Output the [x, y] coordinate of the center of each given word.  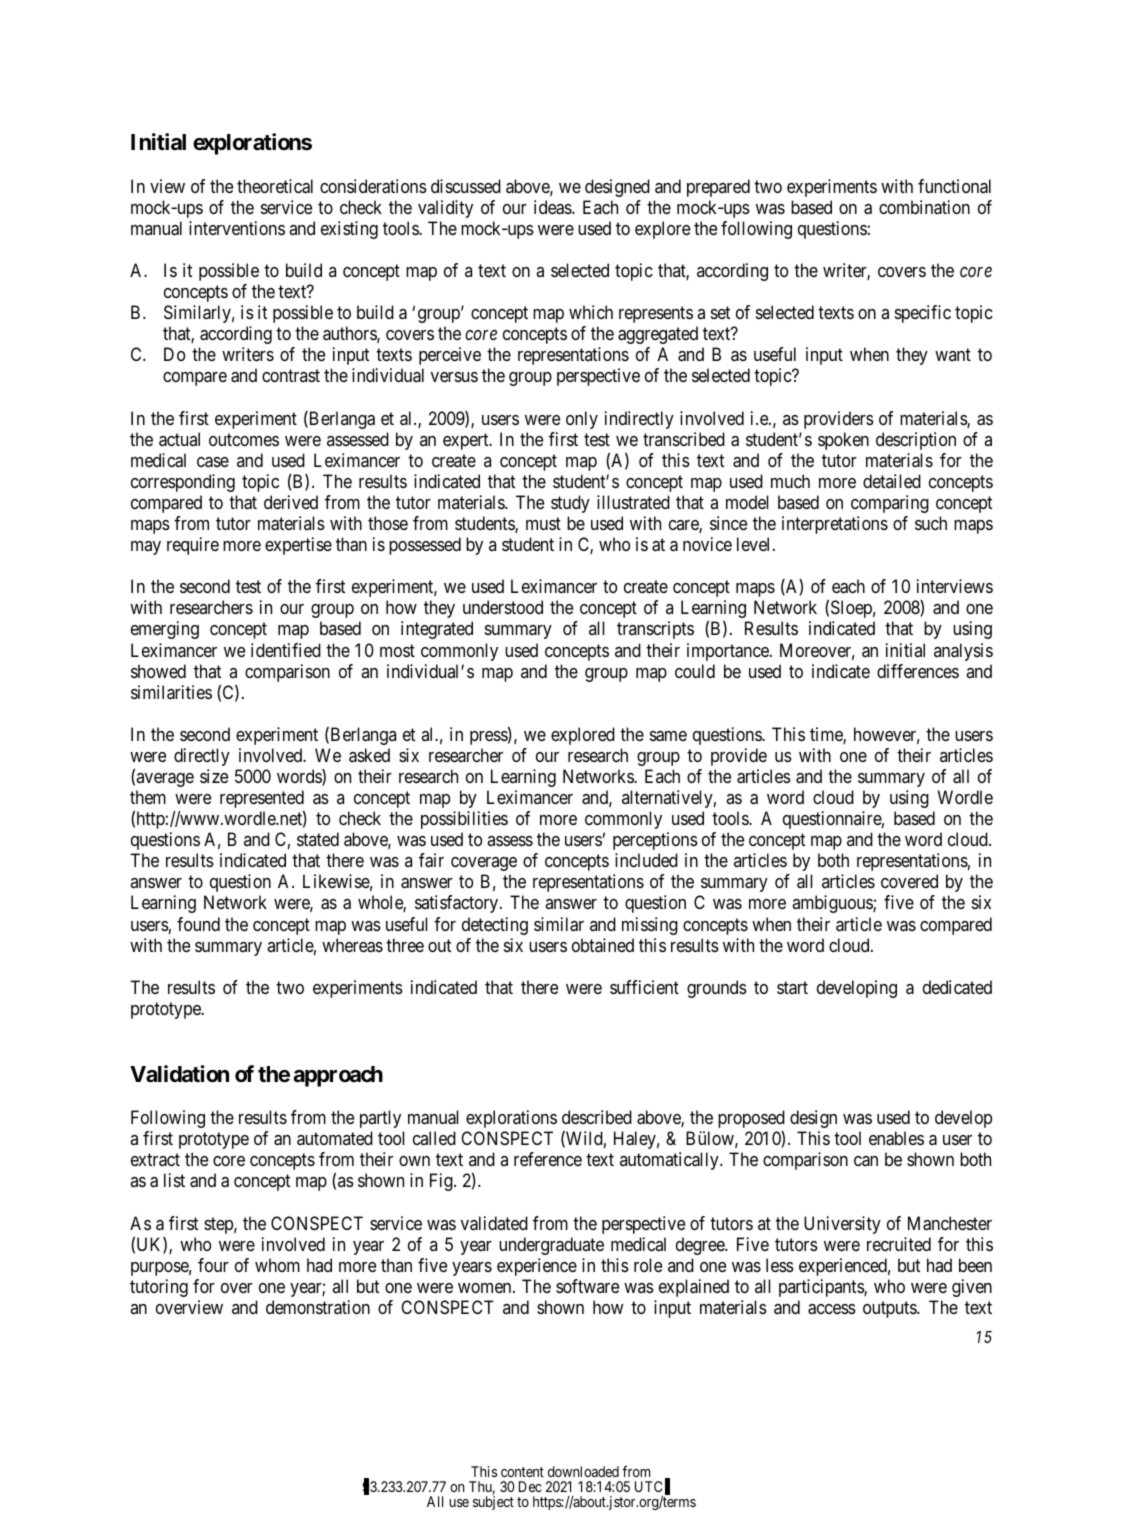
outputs [890, 1309]
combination [924, 207]
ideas [553, 207]
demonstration [318, 1307]
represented [262, 799]
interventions [237, 228]
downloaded [583, 1471]
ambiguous [833, 904]
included [646, 860]
